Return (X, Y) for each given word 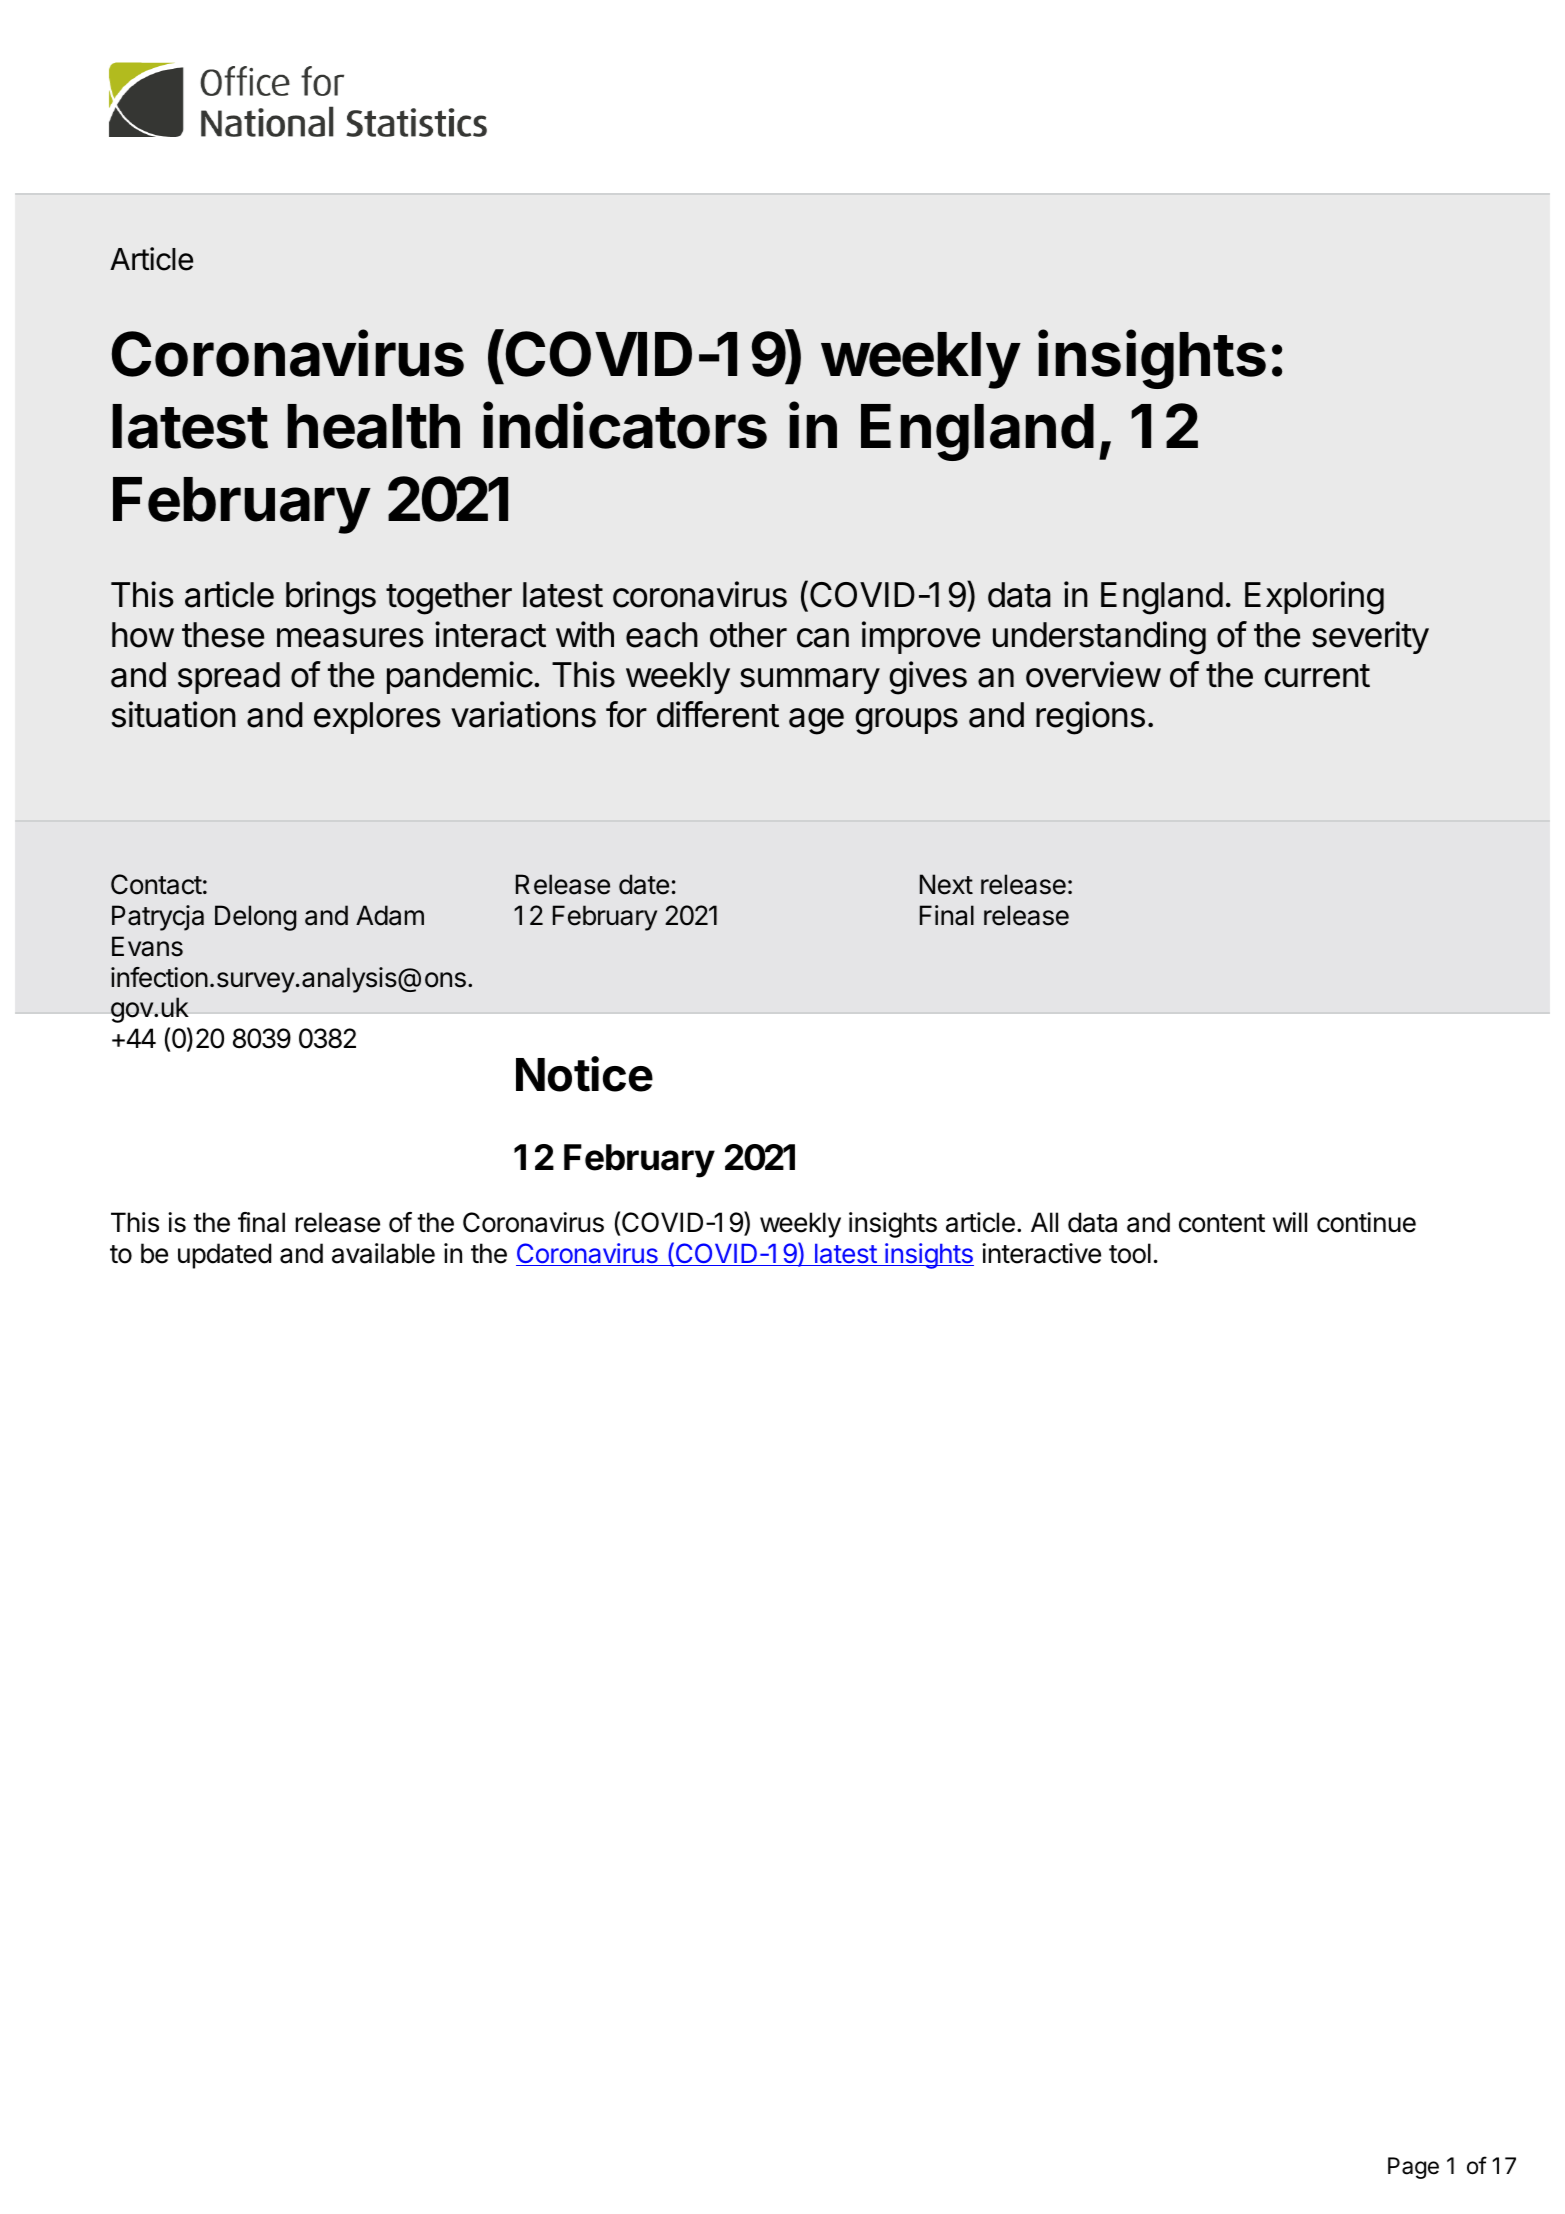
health (373, 426)
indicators (625, 425)
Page (1413, 2168)
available (383, 1253)
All (1044, 1222)
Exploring (1314, 598)
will (1290, 1222)
